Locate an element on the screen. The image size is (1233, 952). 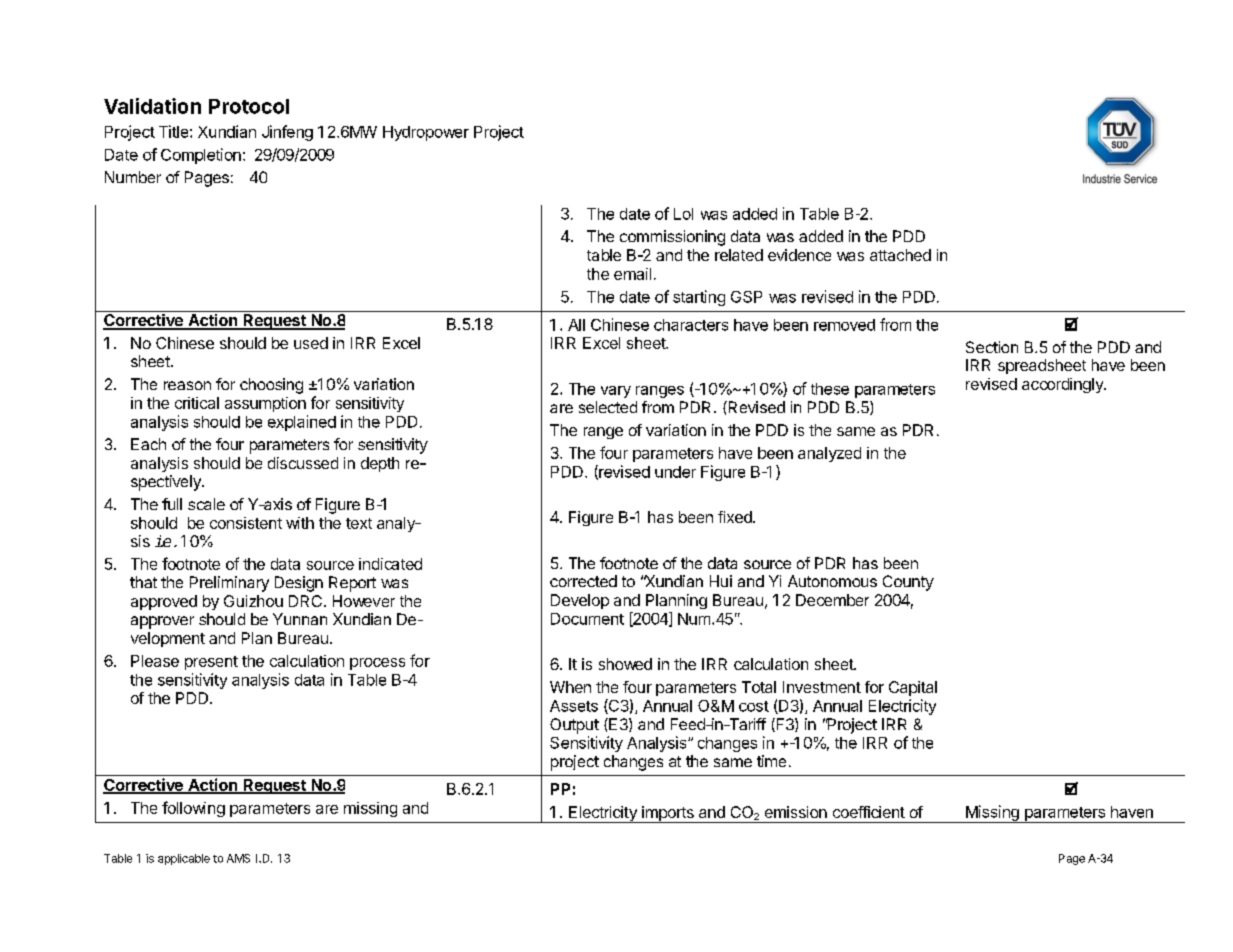
attached is located at coordinates (900, 255).
